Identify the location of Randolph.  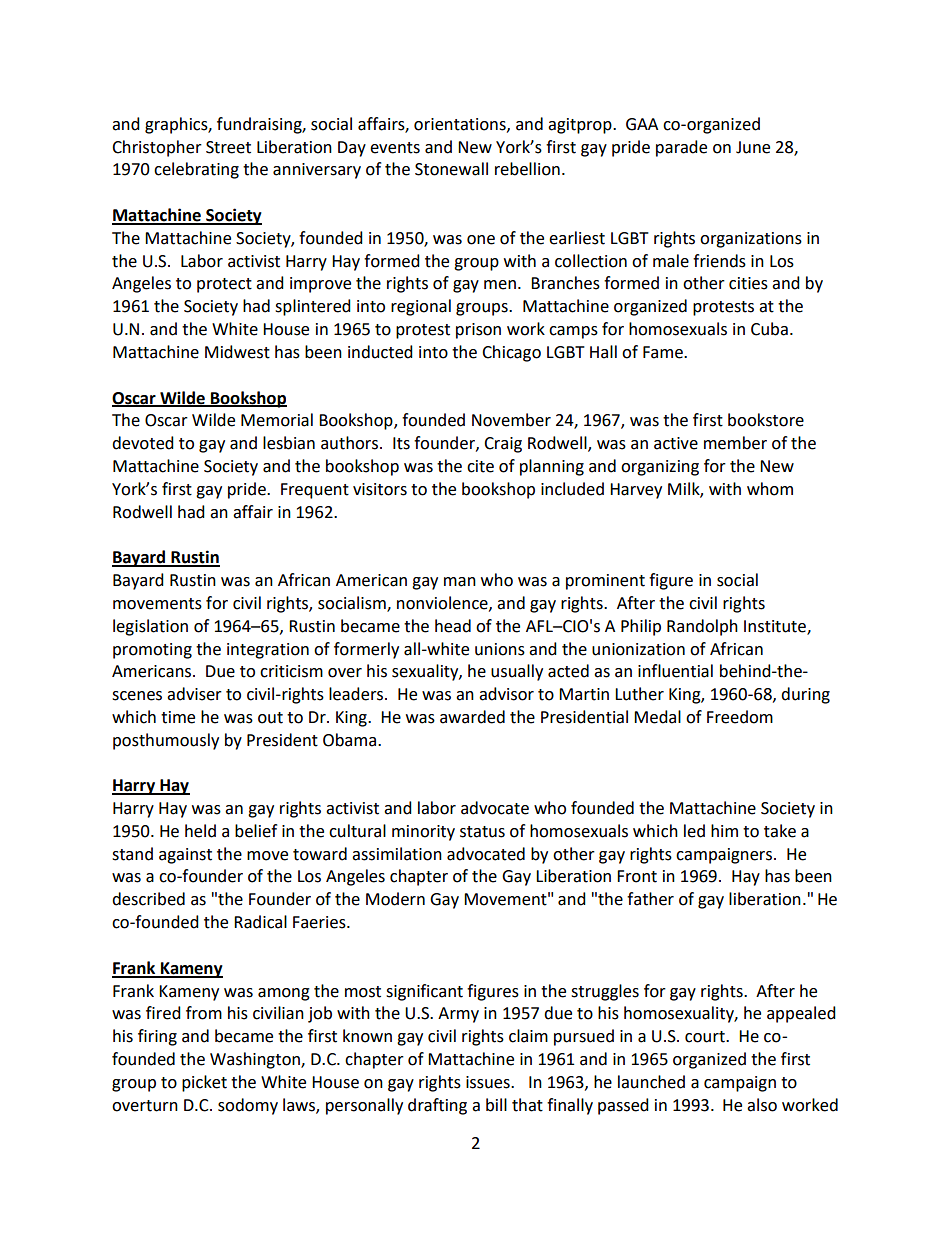
(702, 627).
